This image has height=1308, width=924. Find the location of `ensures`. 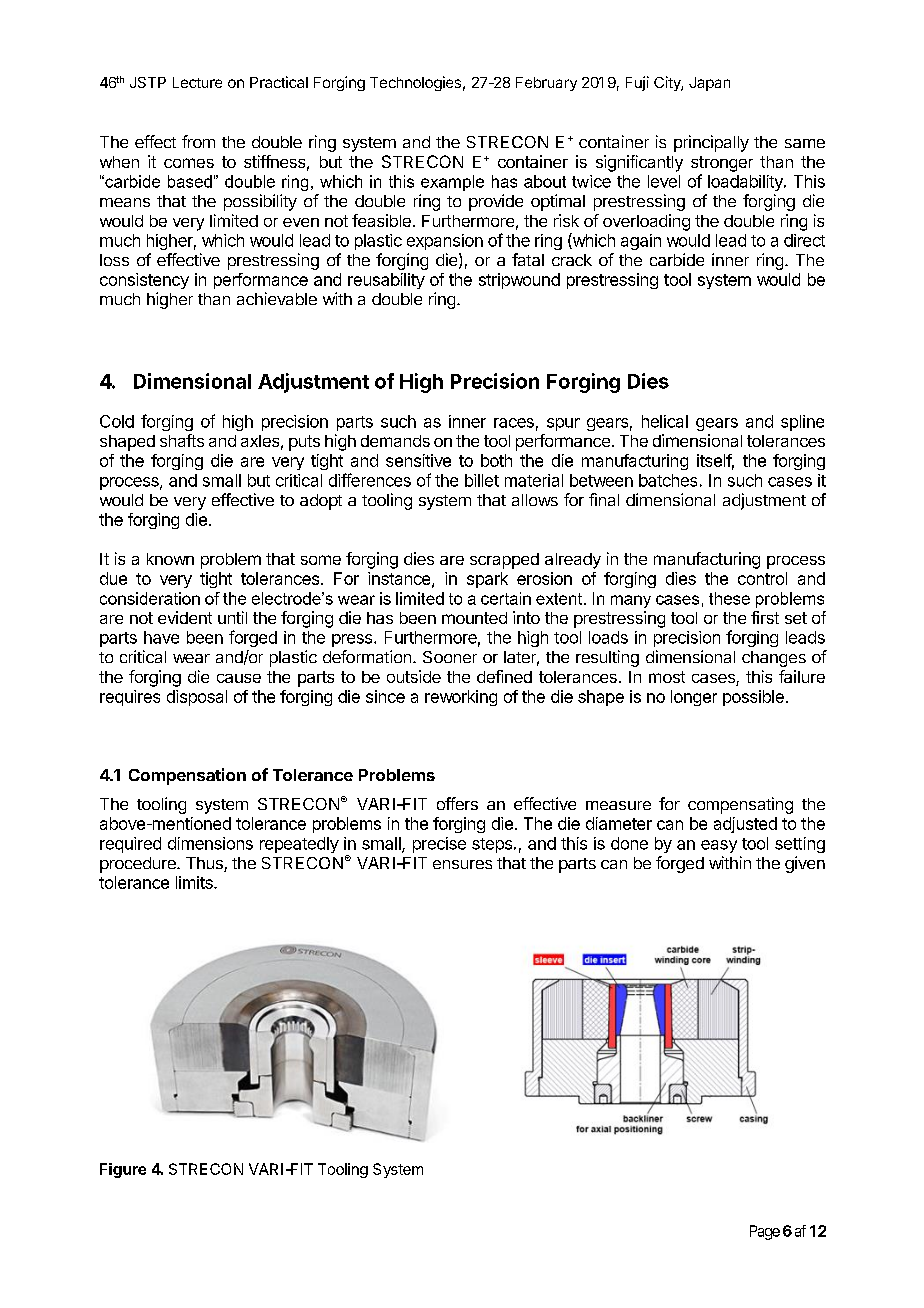

ensures is located at coordinates (462, 864).
